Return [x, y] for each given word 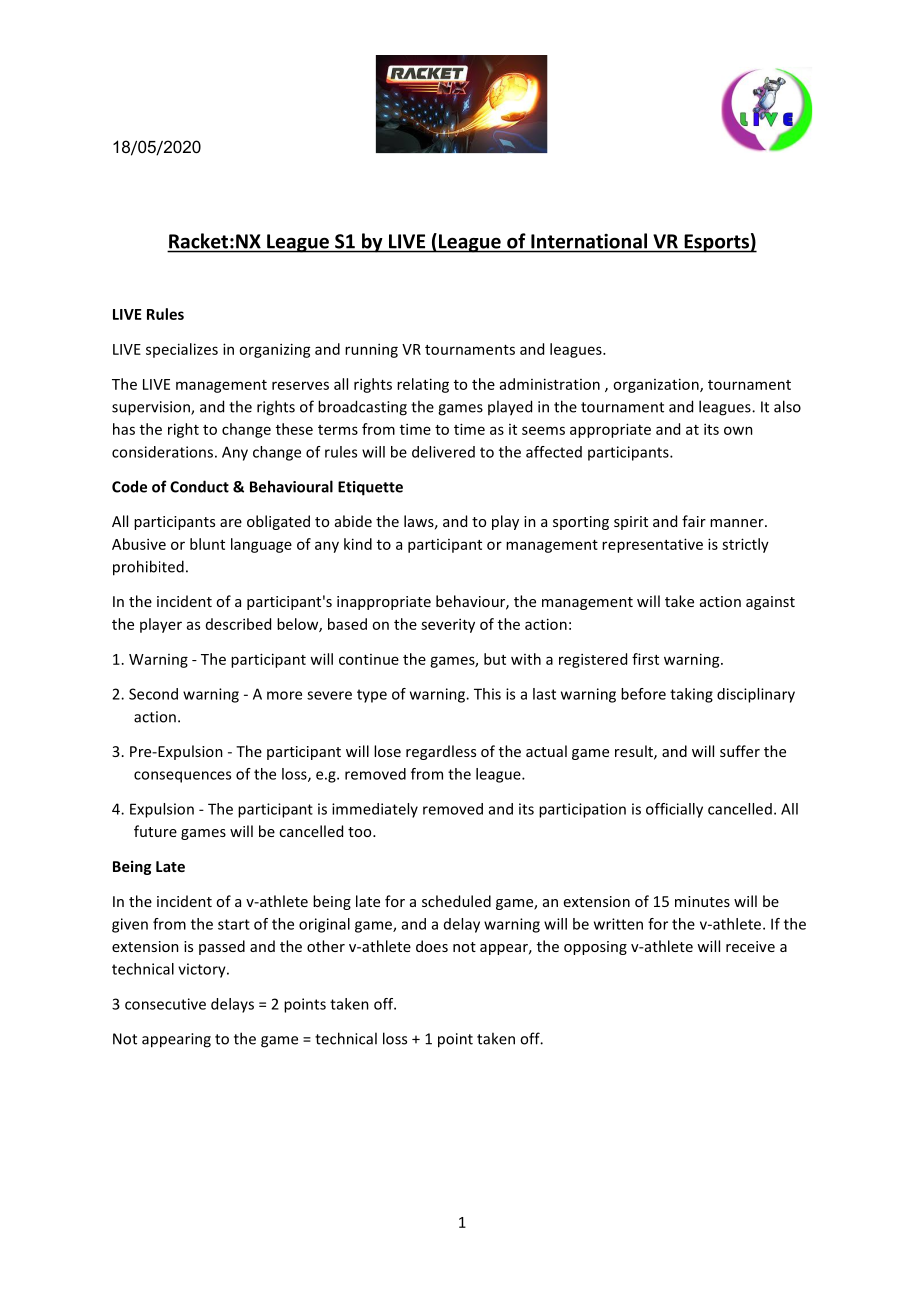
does [432, 946]
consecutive [165, 1004]
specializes [182, 350]
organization [657, 385]
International [589, 241]
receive [750, 946]
